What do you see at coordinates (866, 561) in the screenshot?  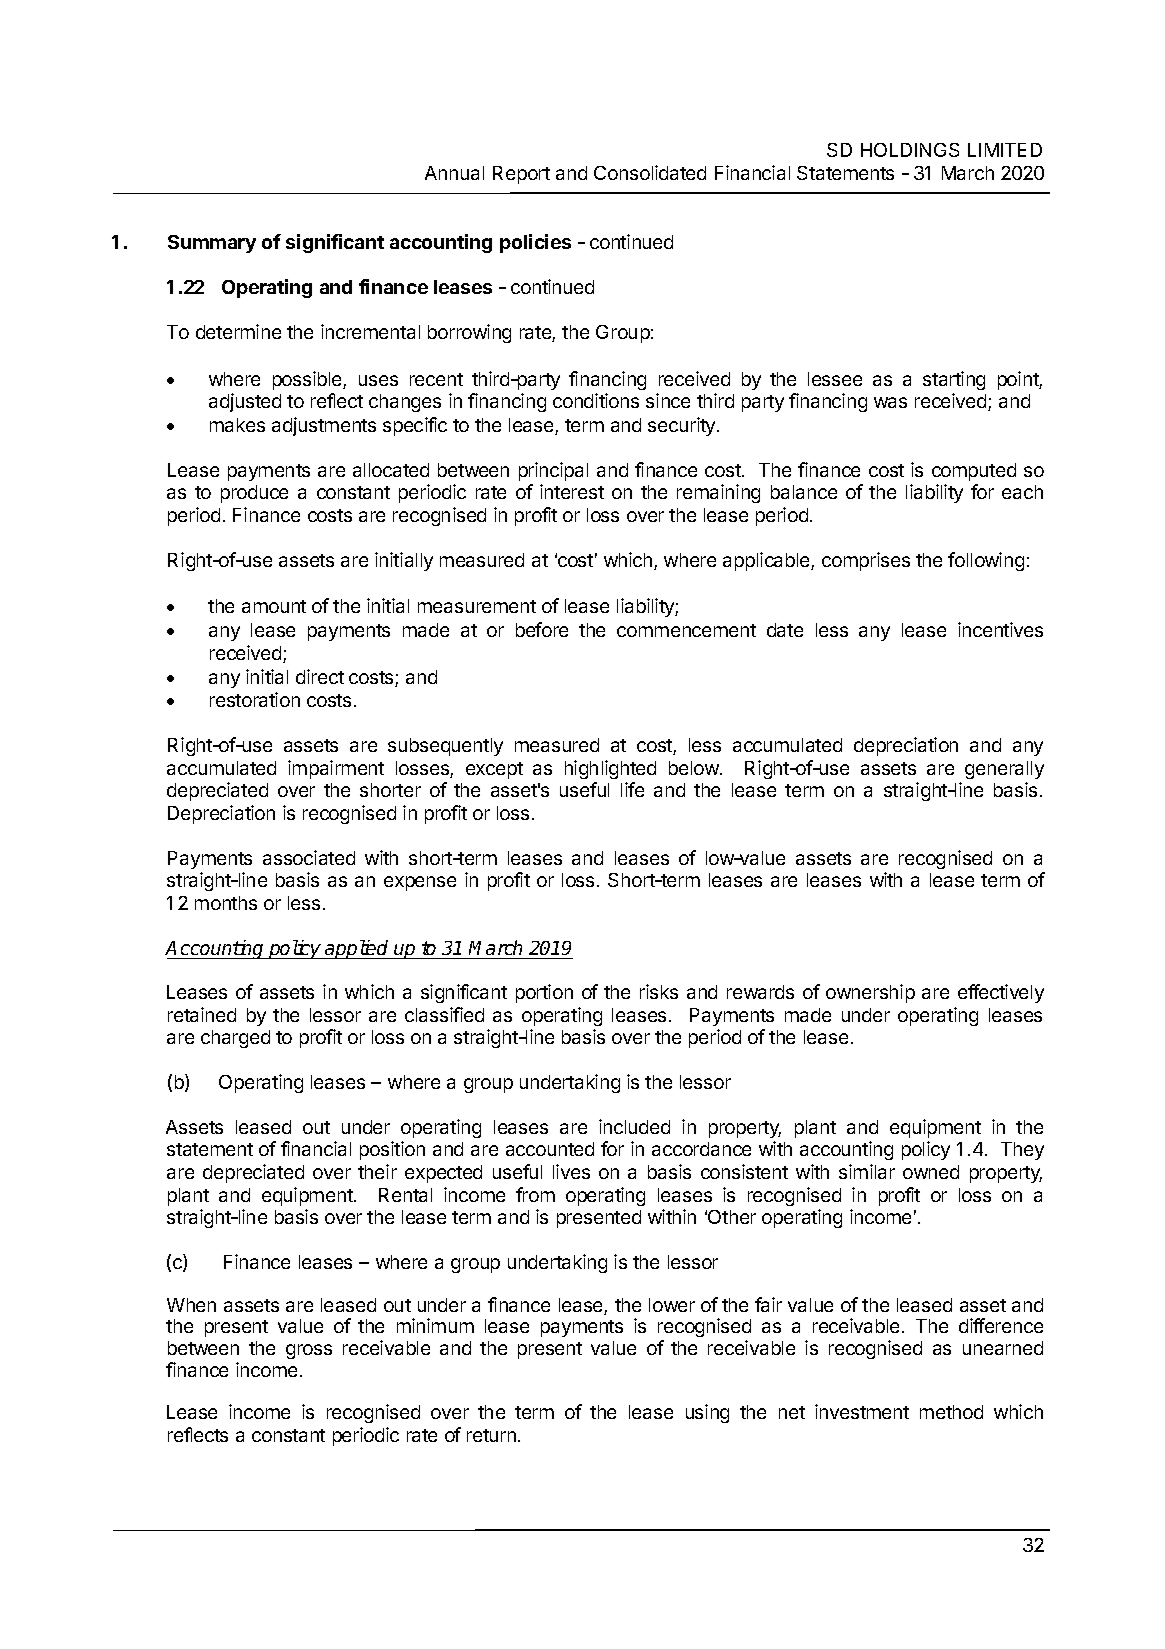 I see `comprises` at bounding box center [866, 561].
